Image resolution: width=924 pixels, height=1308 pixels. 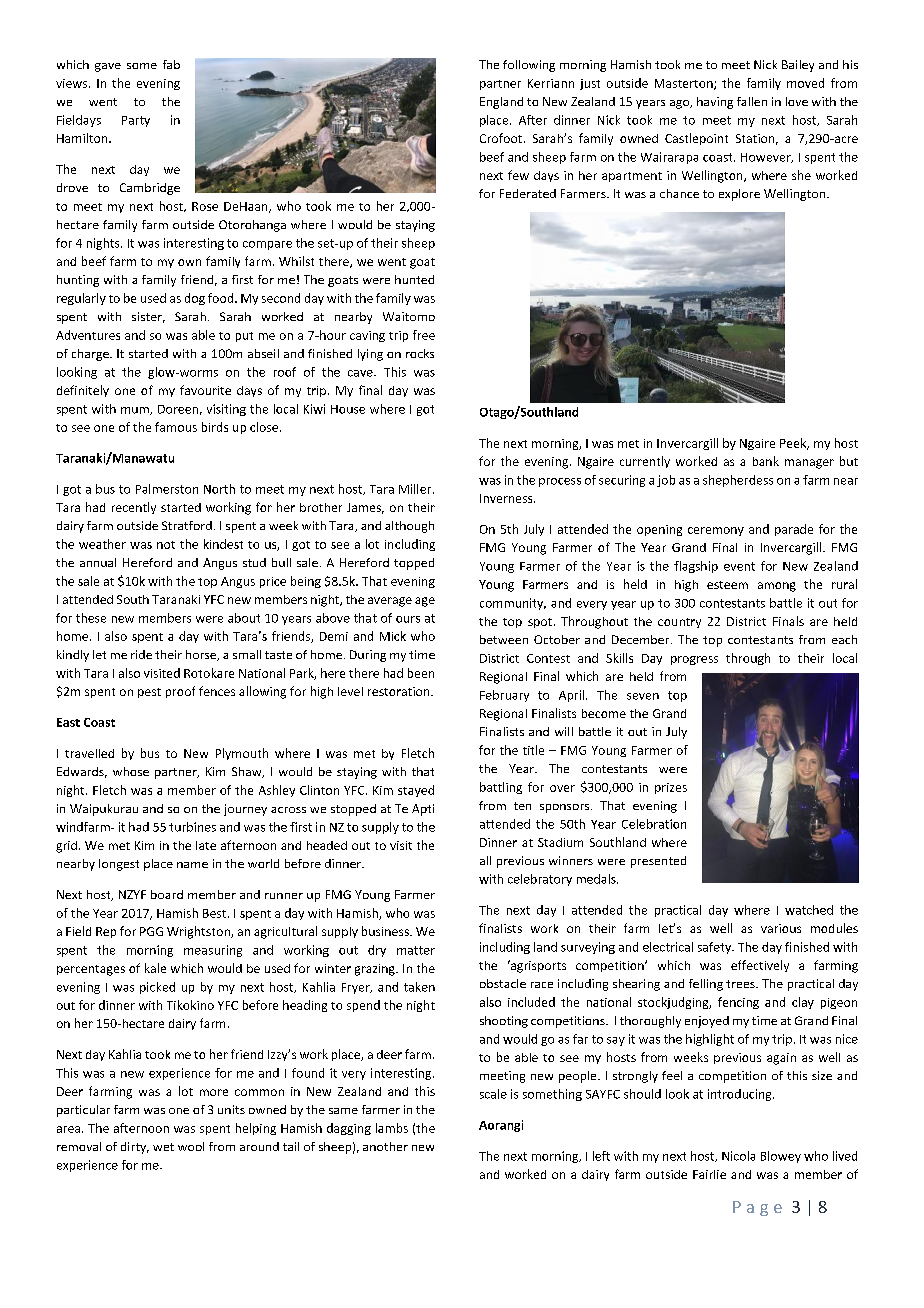 What do you see at coordinates (777, 587) in the screenshot?
I see `among` at bounding box center [777, 587].
